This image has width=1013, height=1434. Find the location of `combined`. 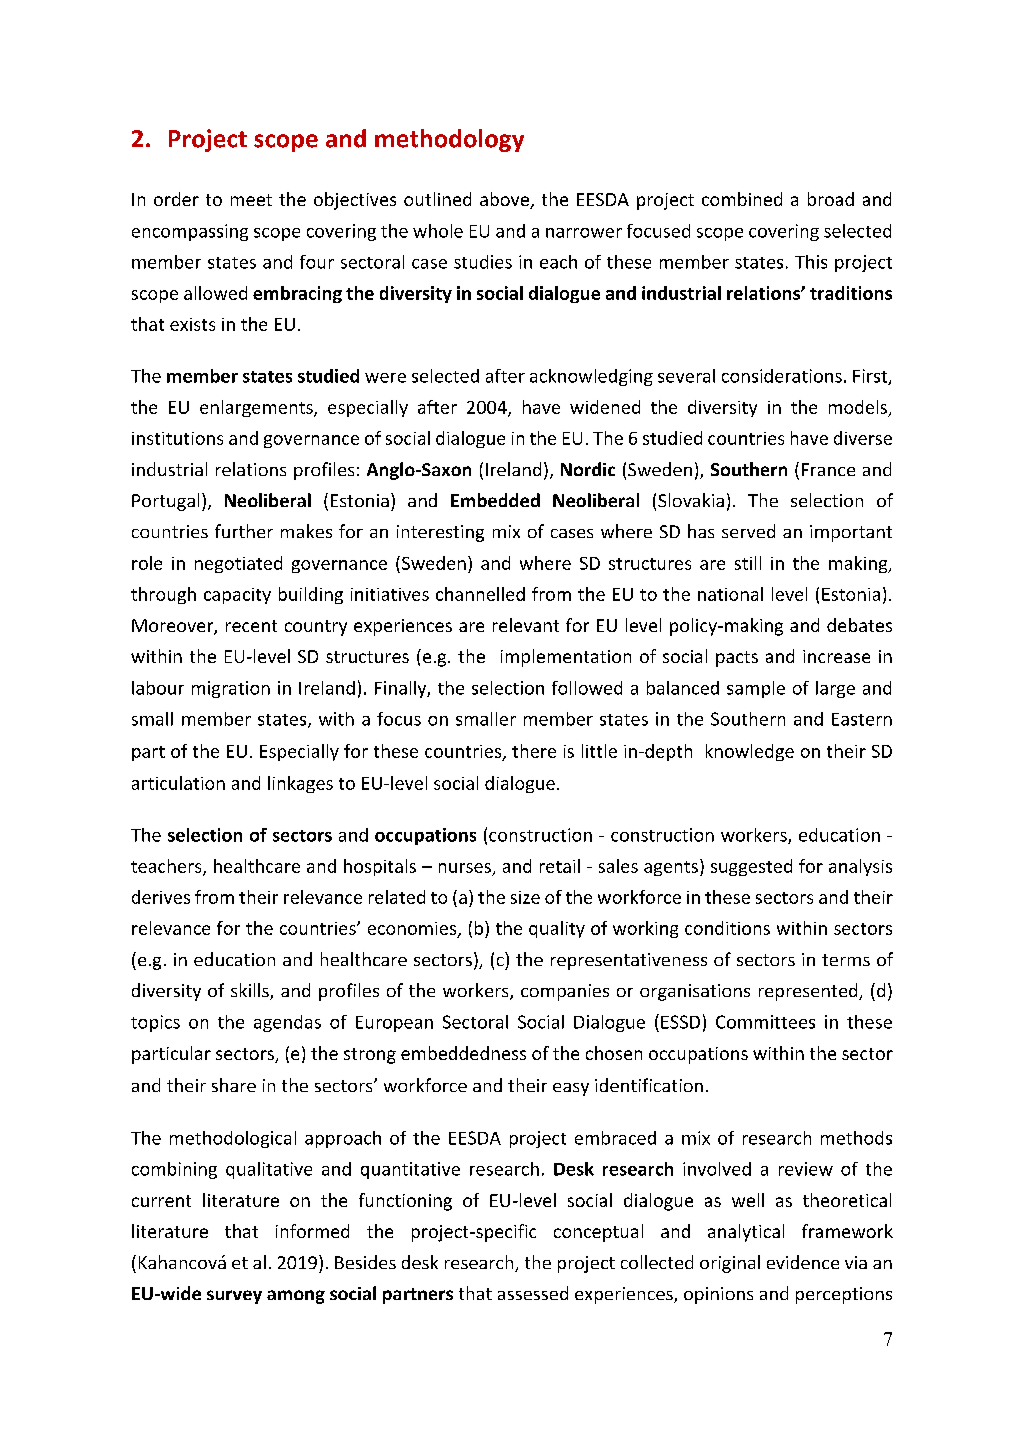

combined is located at coordinates (742, 199).
